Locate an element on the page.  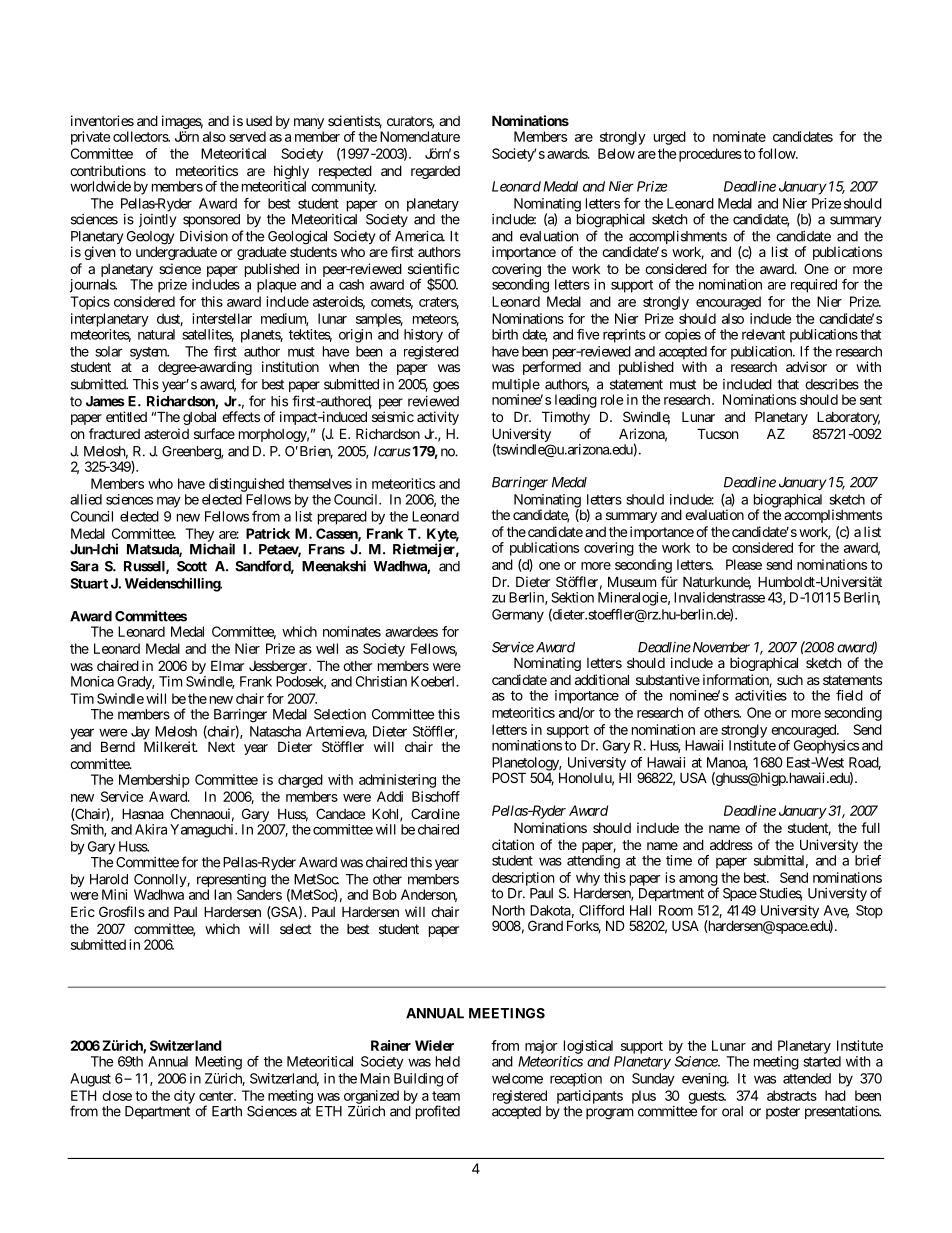
abstracts is located at coordinates (792, 1095).
